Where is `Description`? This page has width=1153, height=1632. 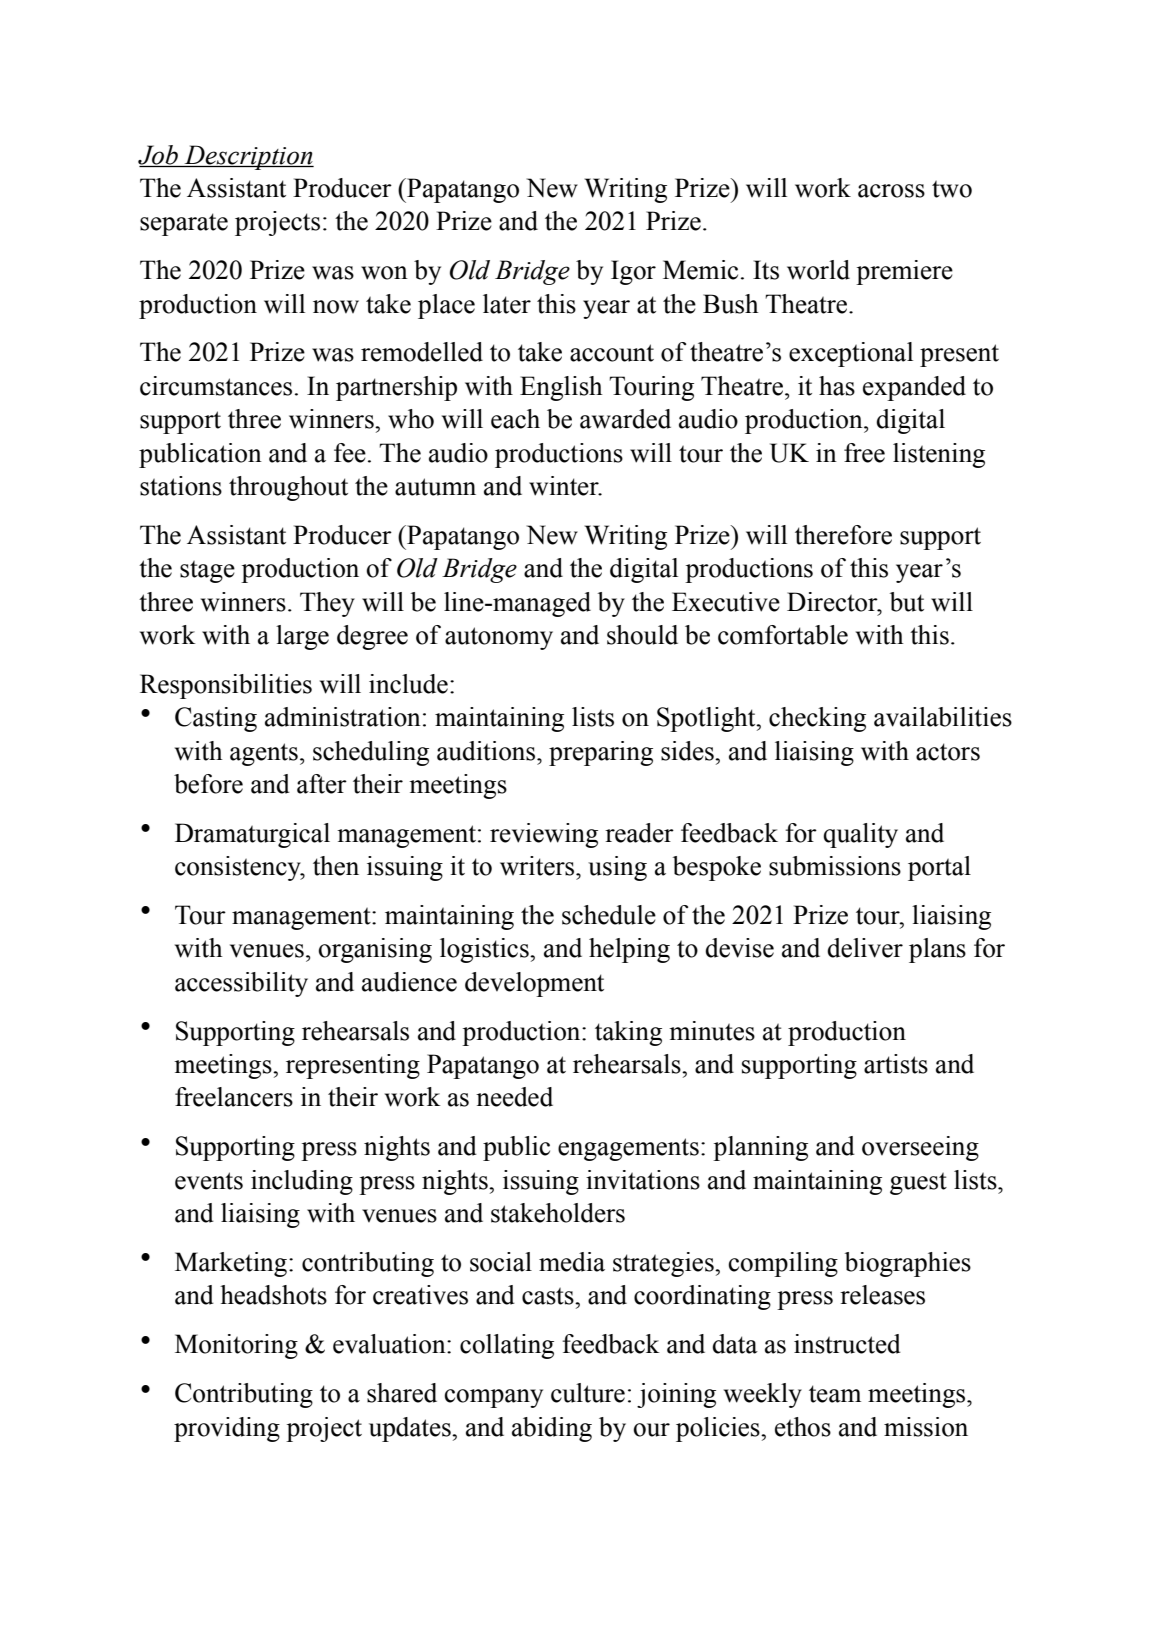 Description is located at coordinates (248, 157).
